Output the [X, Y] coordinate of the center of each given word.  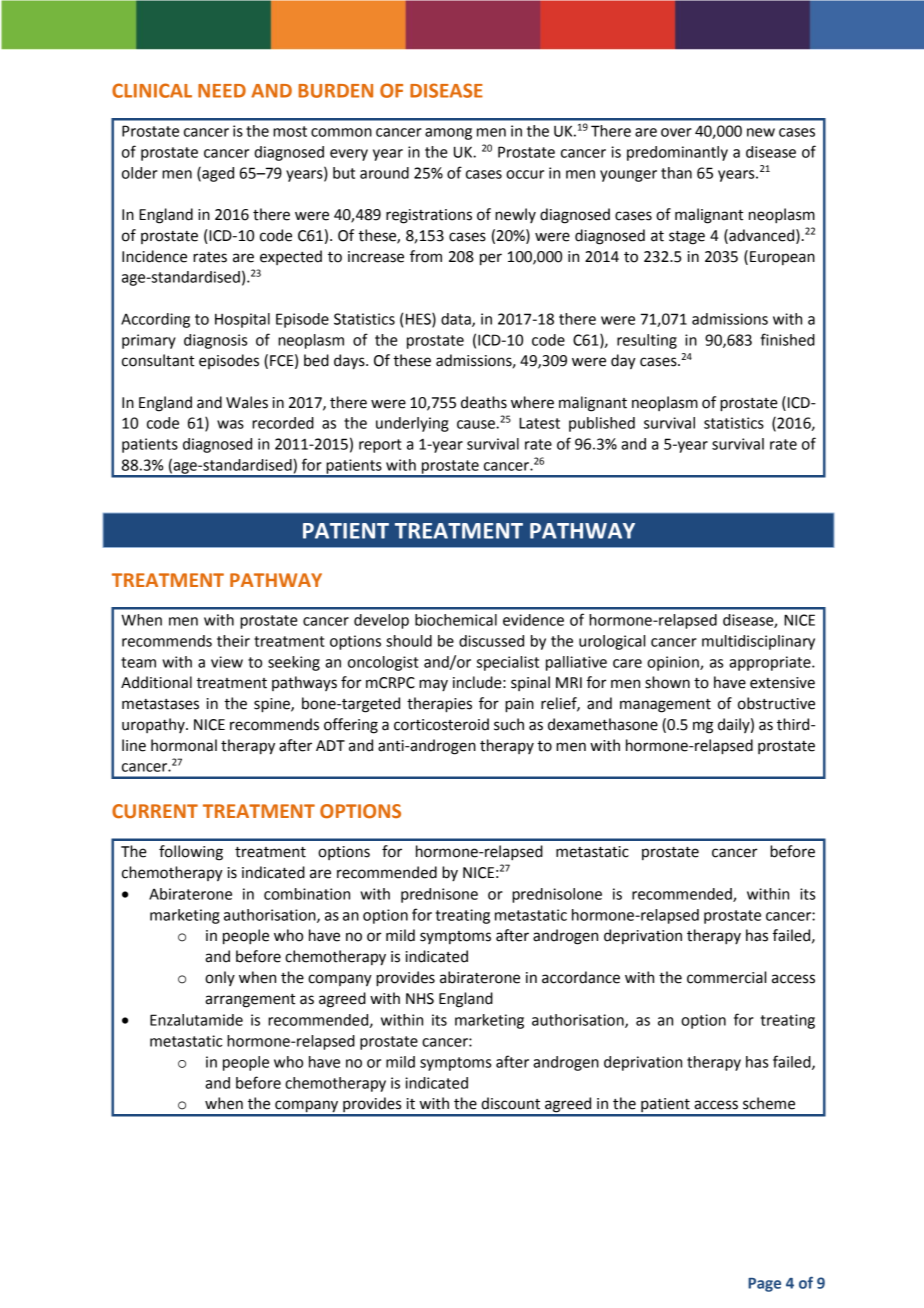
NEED [222, 91]
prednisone [439, 895]
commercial [726, 977]
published [602, 424]
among [448, 134]
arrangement [250, 1001]
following [191, 853]
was [230, 424]
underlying [412, 424]
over [676, 132]
